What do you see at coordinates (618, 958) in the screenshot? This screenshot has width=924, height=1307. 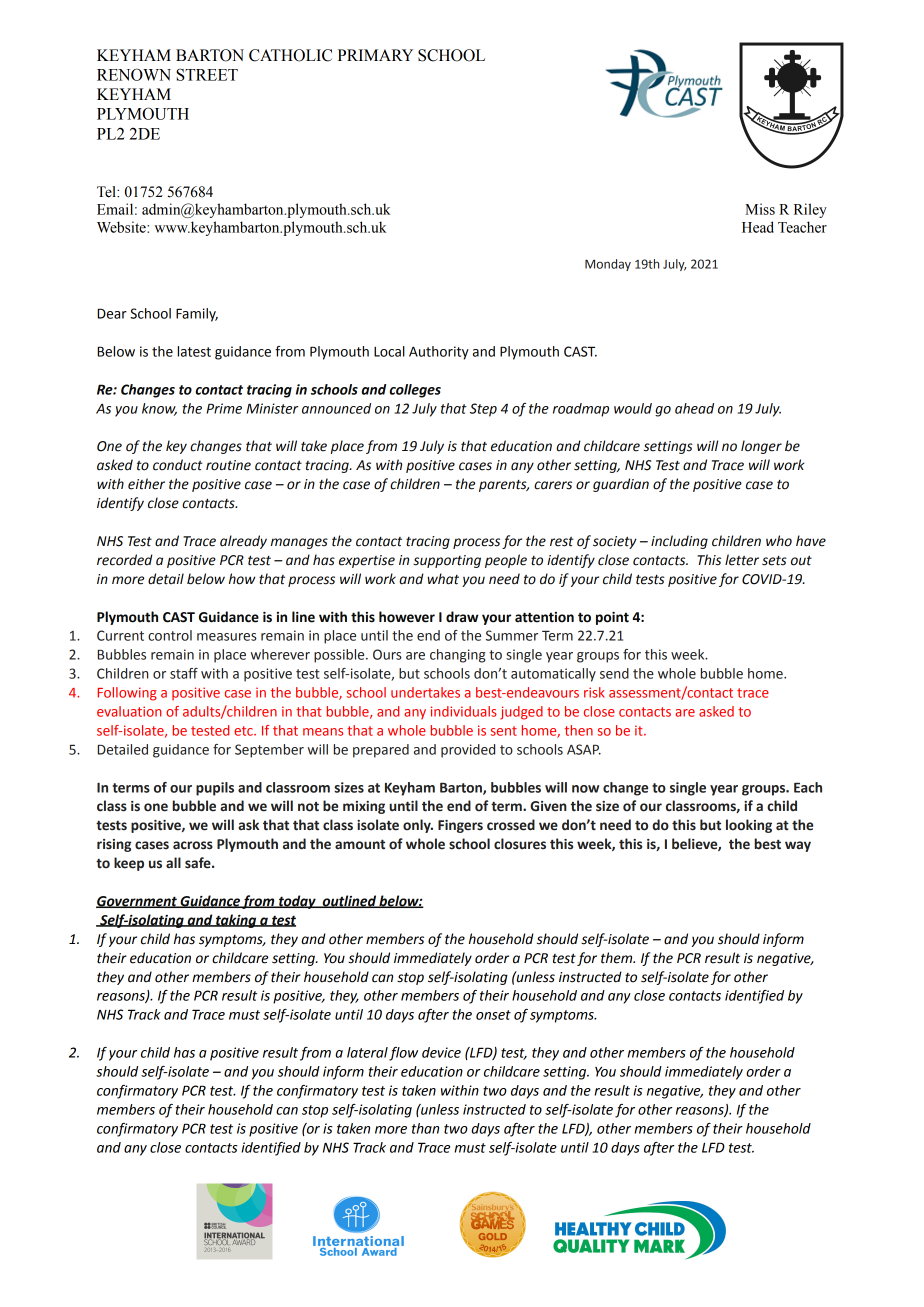 I see `them` at bounding box center [618, 958].
